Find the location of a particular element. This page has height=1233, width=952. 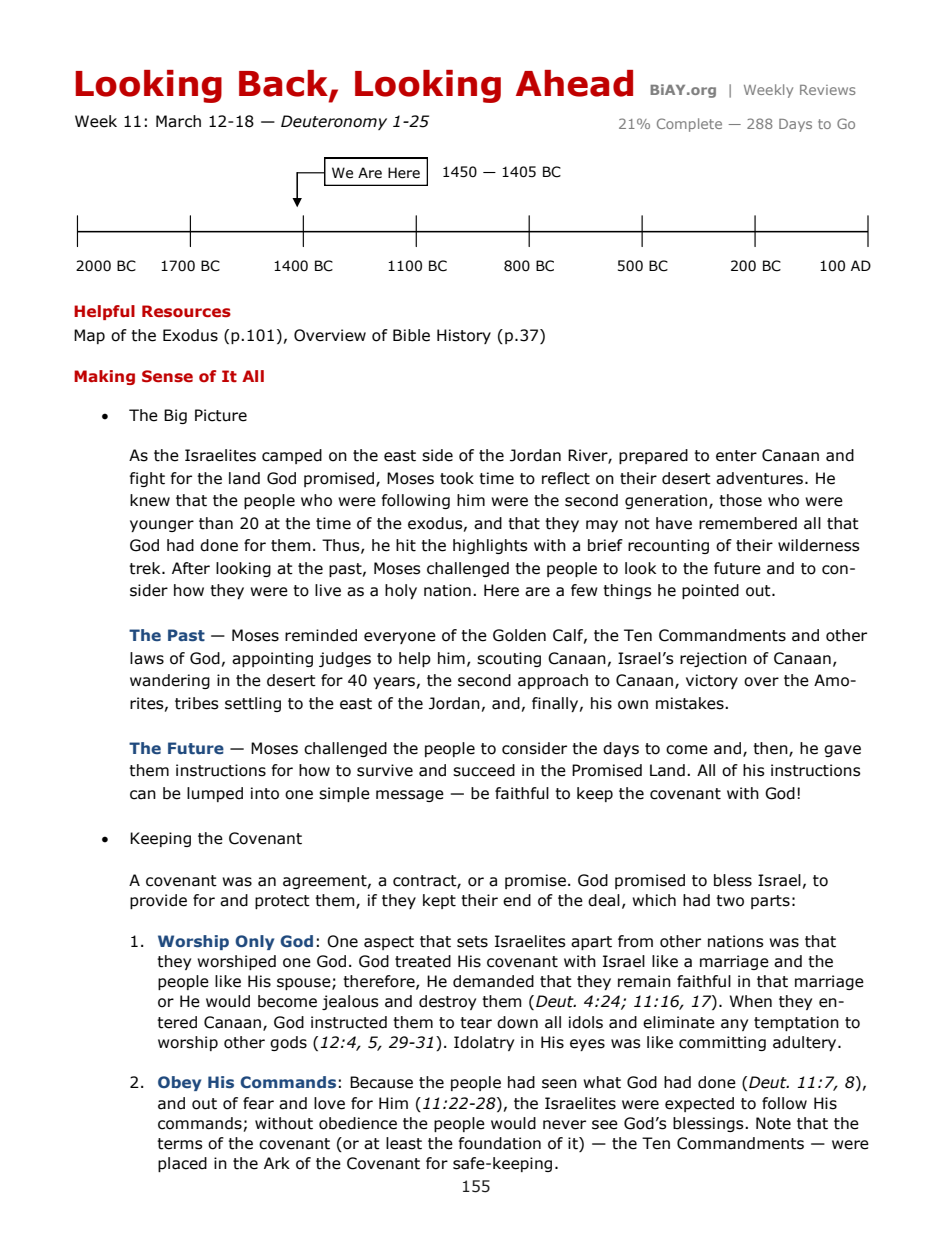

Ahead is located at coordinates (574, 83).
